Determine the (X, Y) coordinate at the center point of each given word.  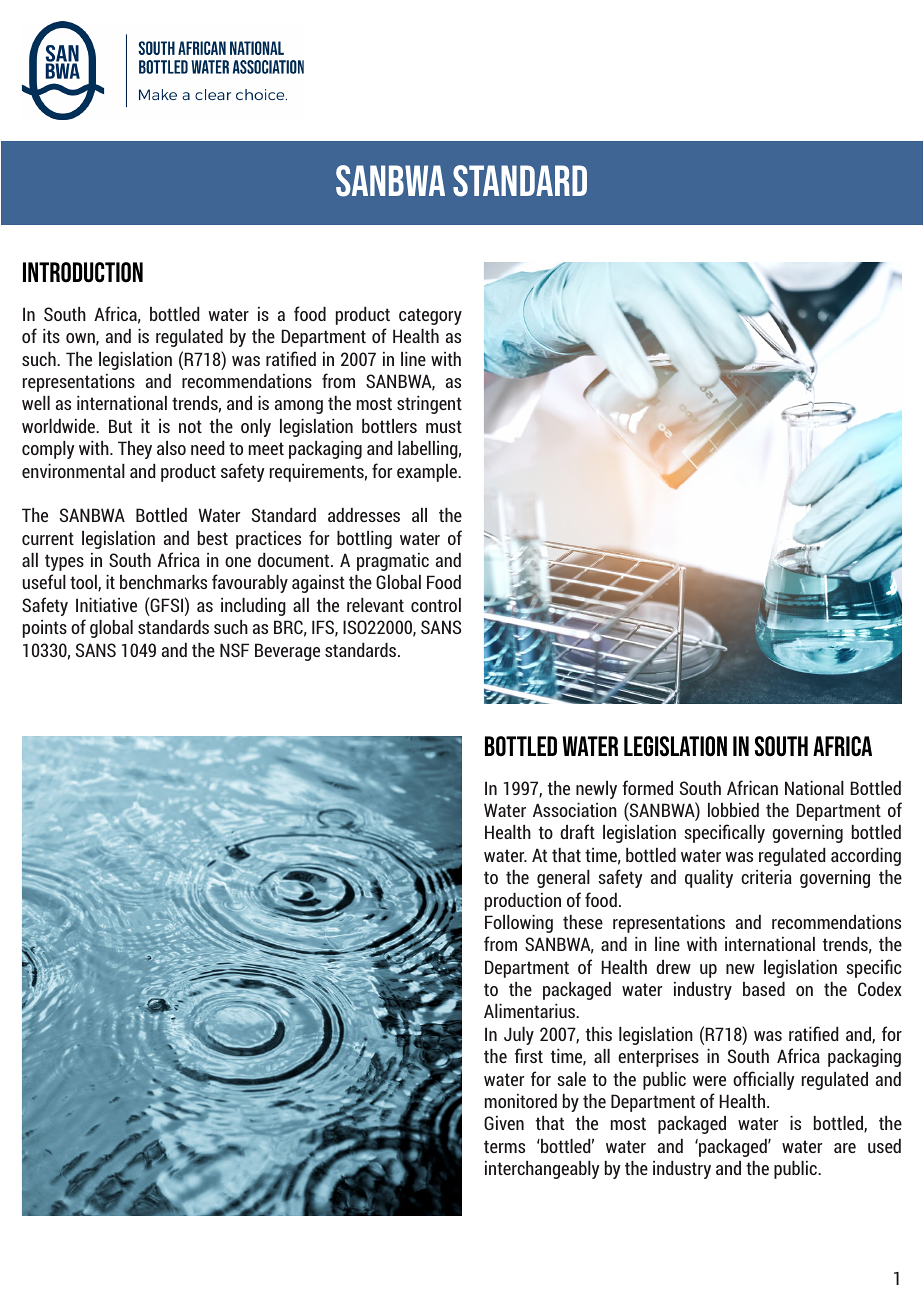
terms (504, 1146)
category (430, 316)
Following (519, 924)
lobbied (733, 810)
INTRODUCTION (83, 272)
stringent (429, 405)
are (845, 1148)
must (444, 426)
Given (504, 1123)
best (213, 538)
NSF (234, 650)
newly (596, 790)
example (428, 473)
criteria (766, 877)
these (583, 922)
